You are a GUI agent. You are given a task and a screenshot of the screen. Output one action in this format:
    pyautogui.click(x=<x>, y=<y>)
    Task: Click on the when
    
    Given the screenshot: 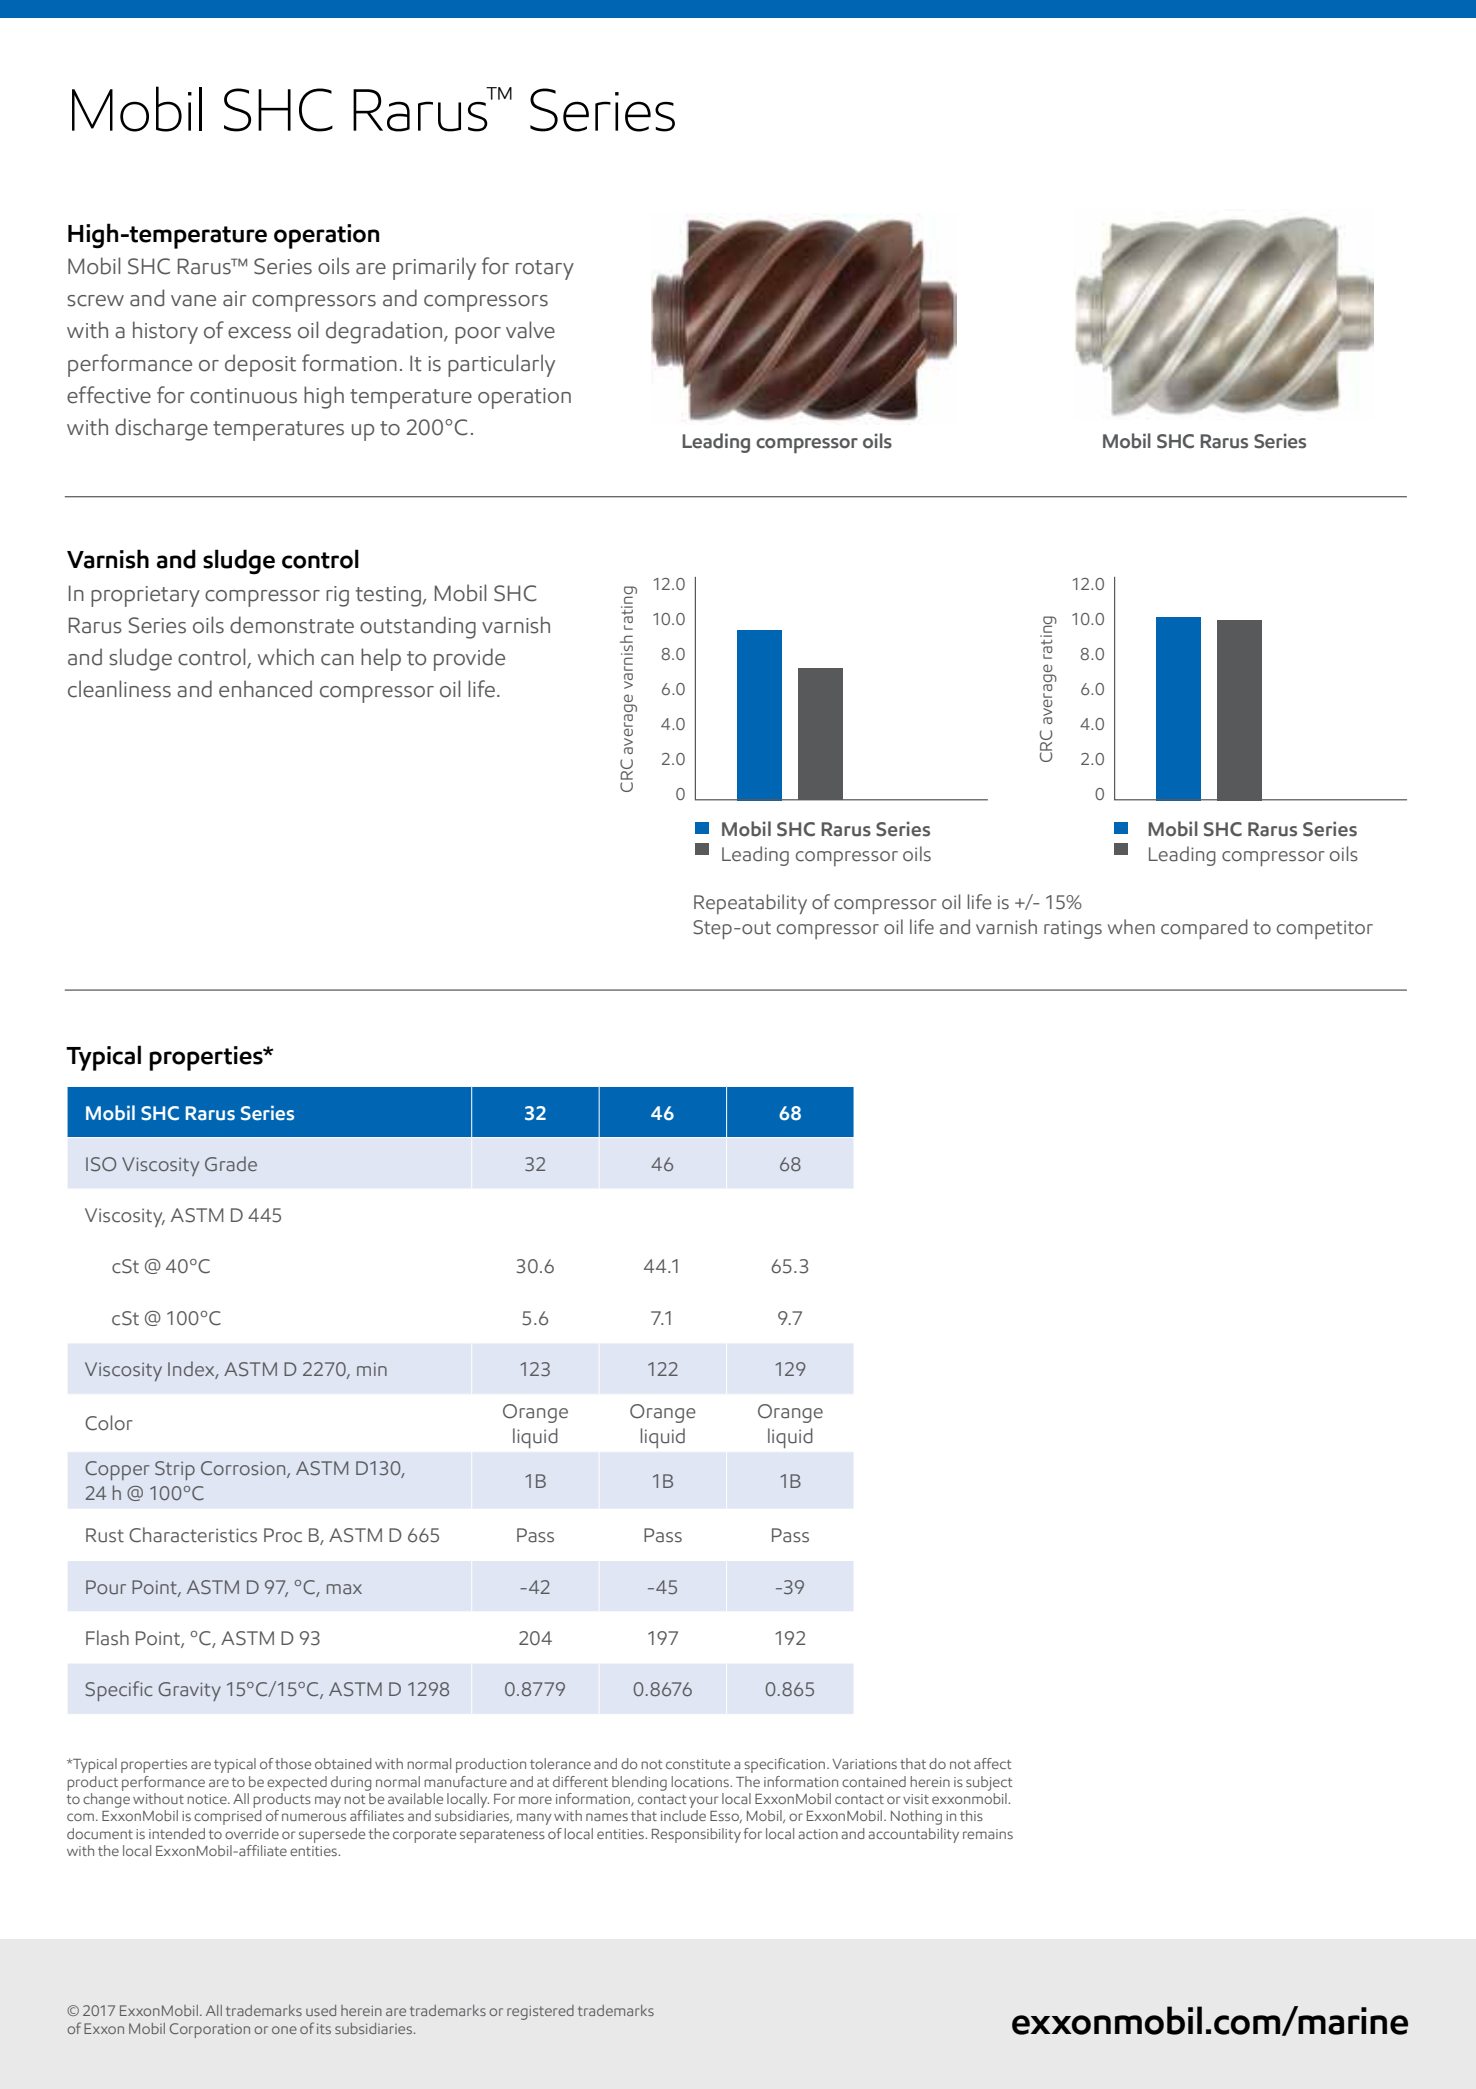 What is the action you would take?
    pyautogui.click(x=1131, y=927)
